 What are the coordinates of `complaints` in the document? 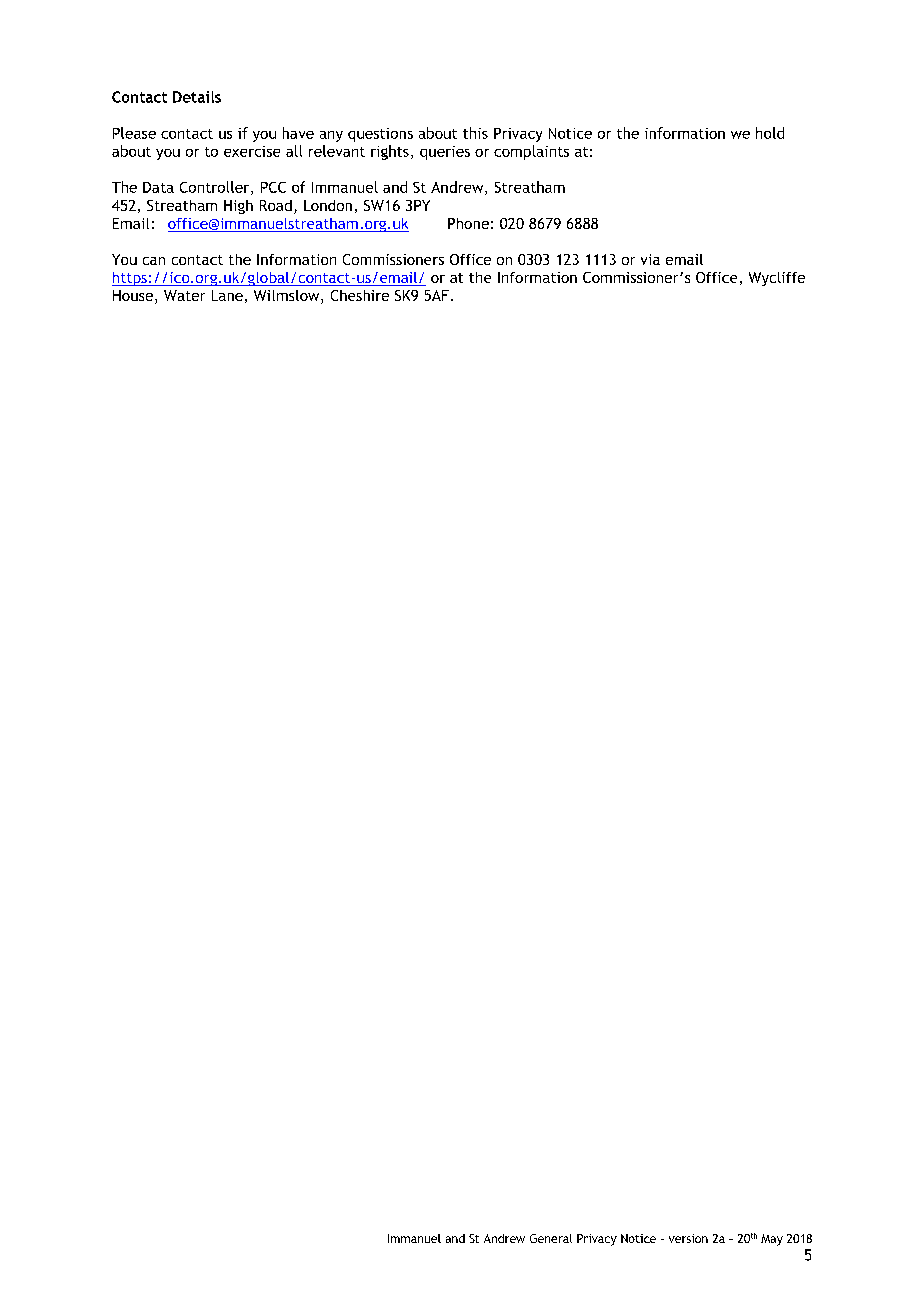 It's located at (531, 152).
